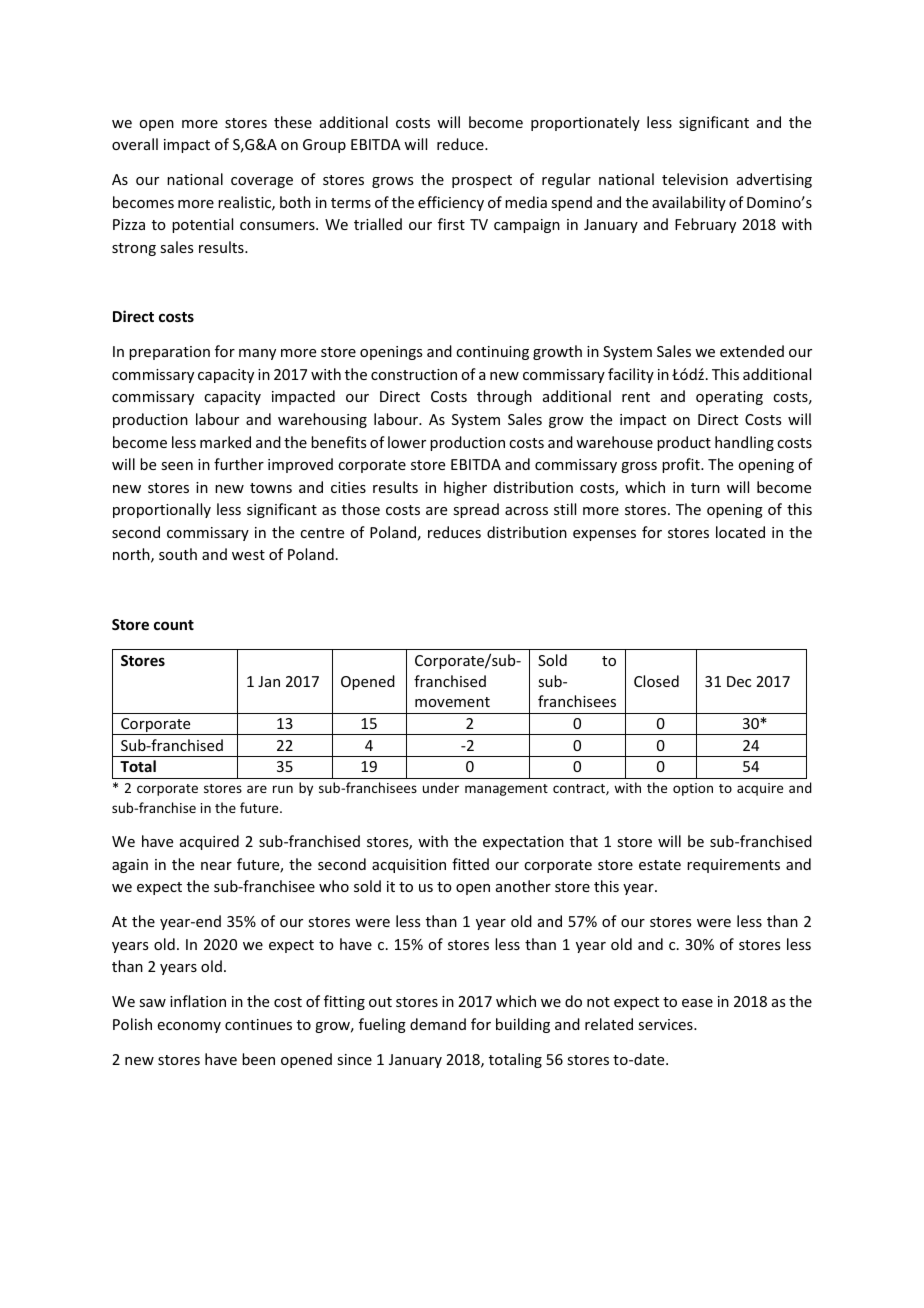  I want to click on requirements, so click(733, 866).
